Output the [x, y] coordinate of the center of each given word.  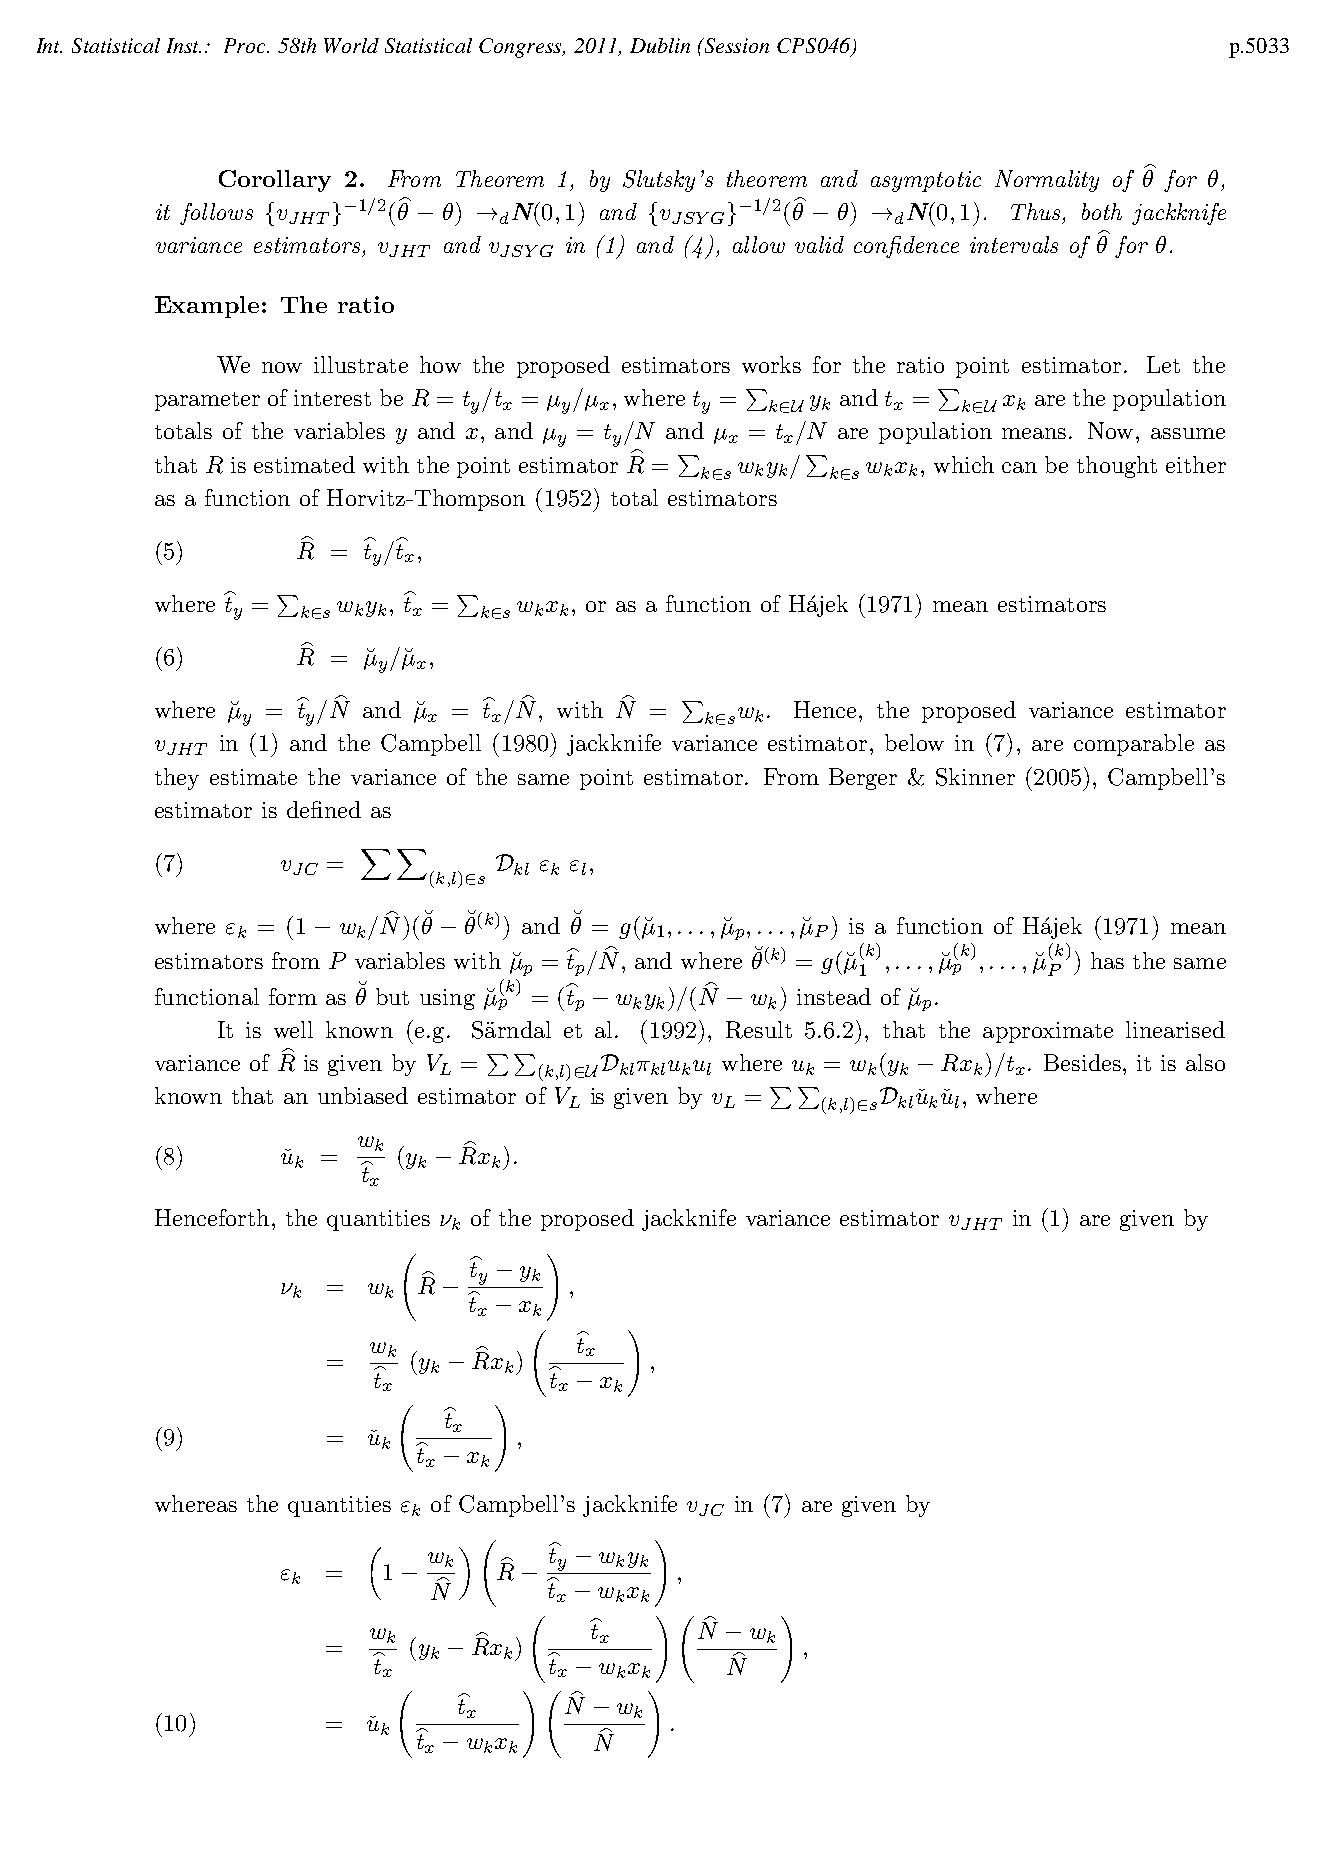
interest [332, 398]
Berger [863, 779]
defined [324, 809]
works [771, 364]
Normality [1047, 181]
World [351, 45]
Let [1163, 364]
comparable [1134, 745]
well [293, 1029]
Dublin [660, 45]
